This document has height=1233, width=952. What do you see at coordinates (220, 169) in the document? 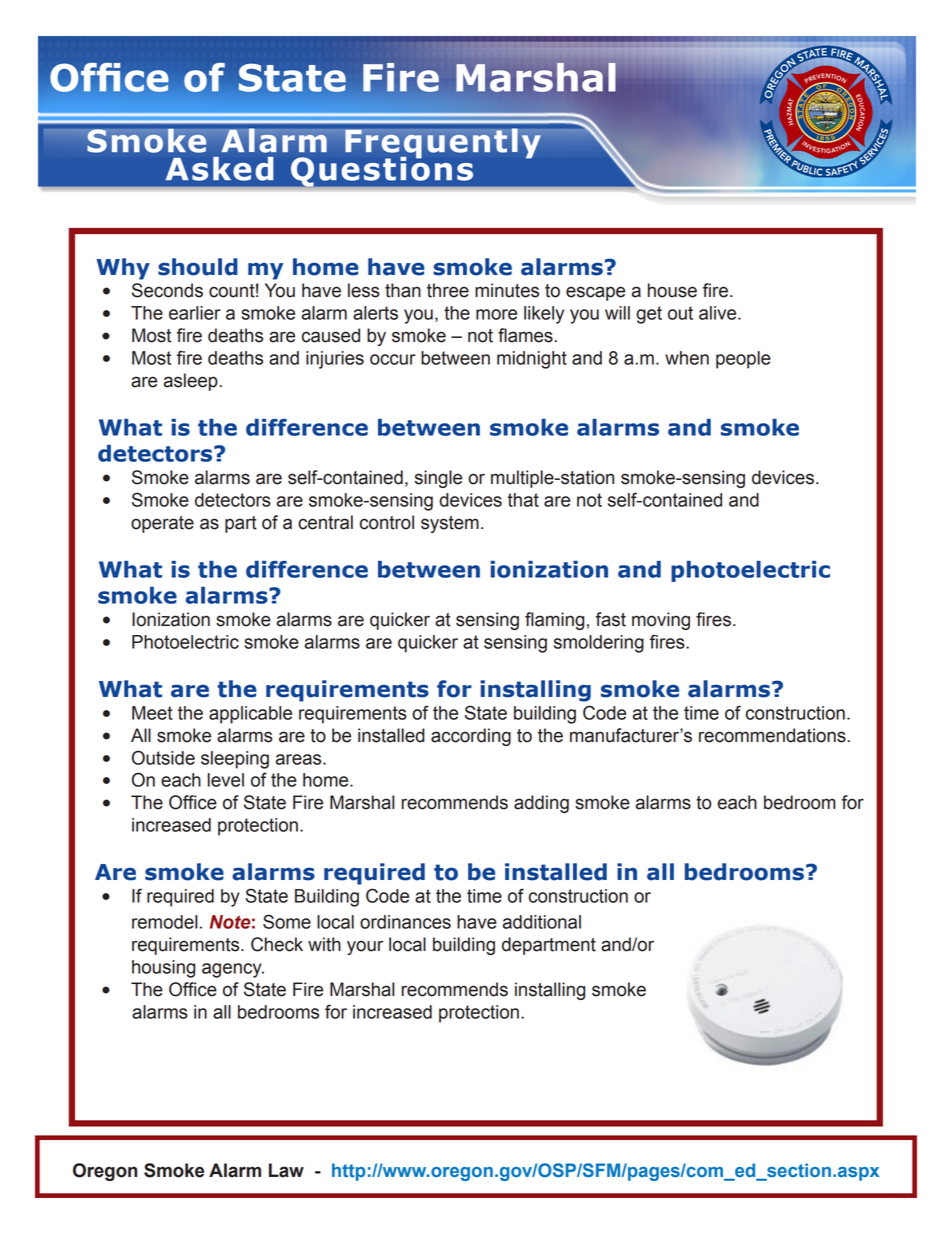
I see `Asked` at bounding box center [220, 169].
